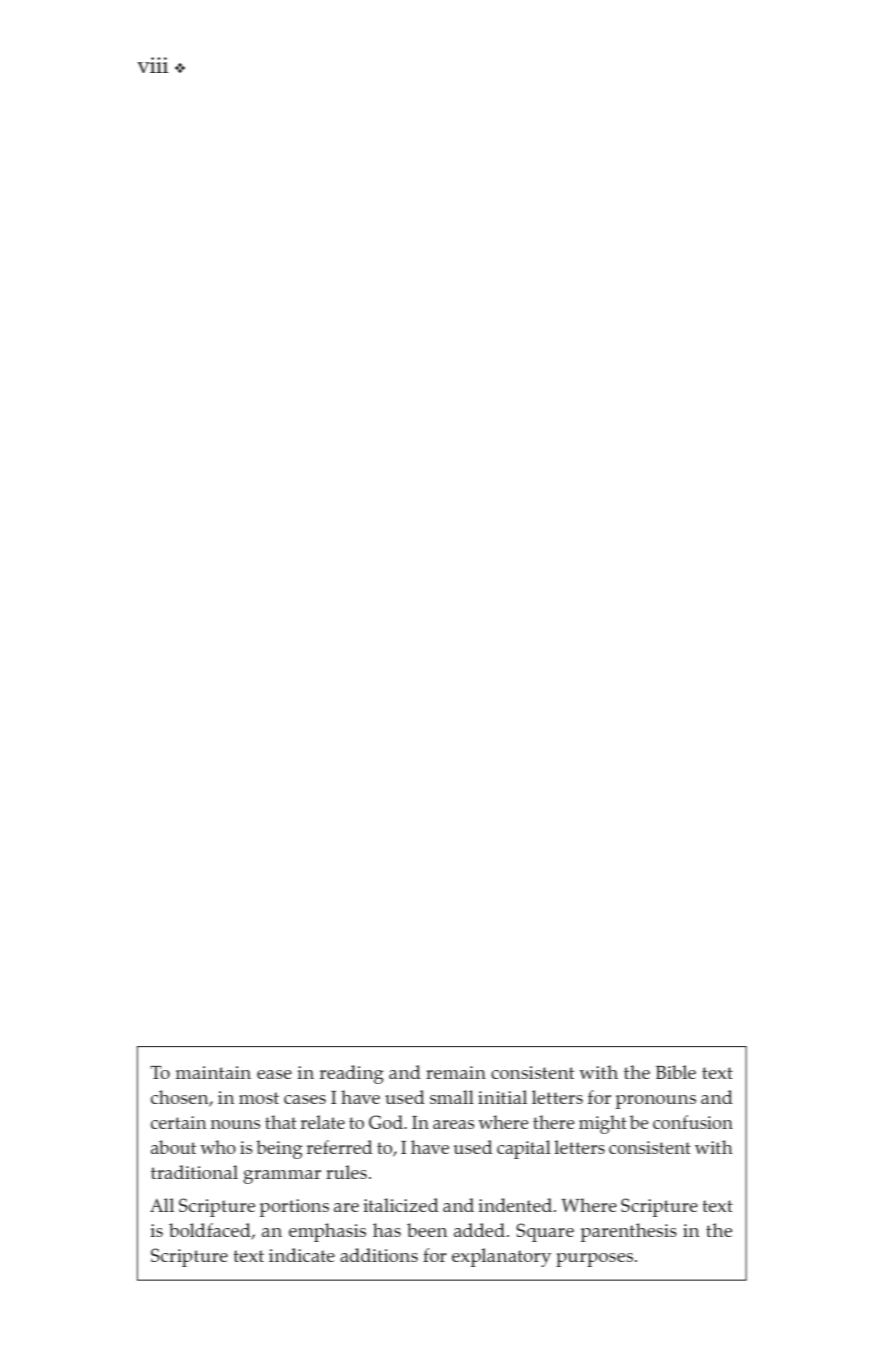  I want to click on remain, so click(456, 1072).
